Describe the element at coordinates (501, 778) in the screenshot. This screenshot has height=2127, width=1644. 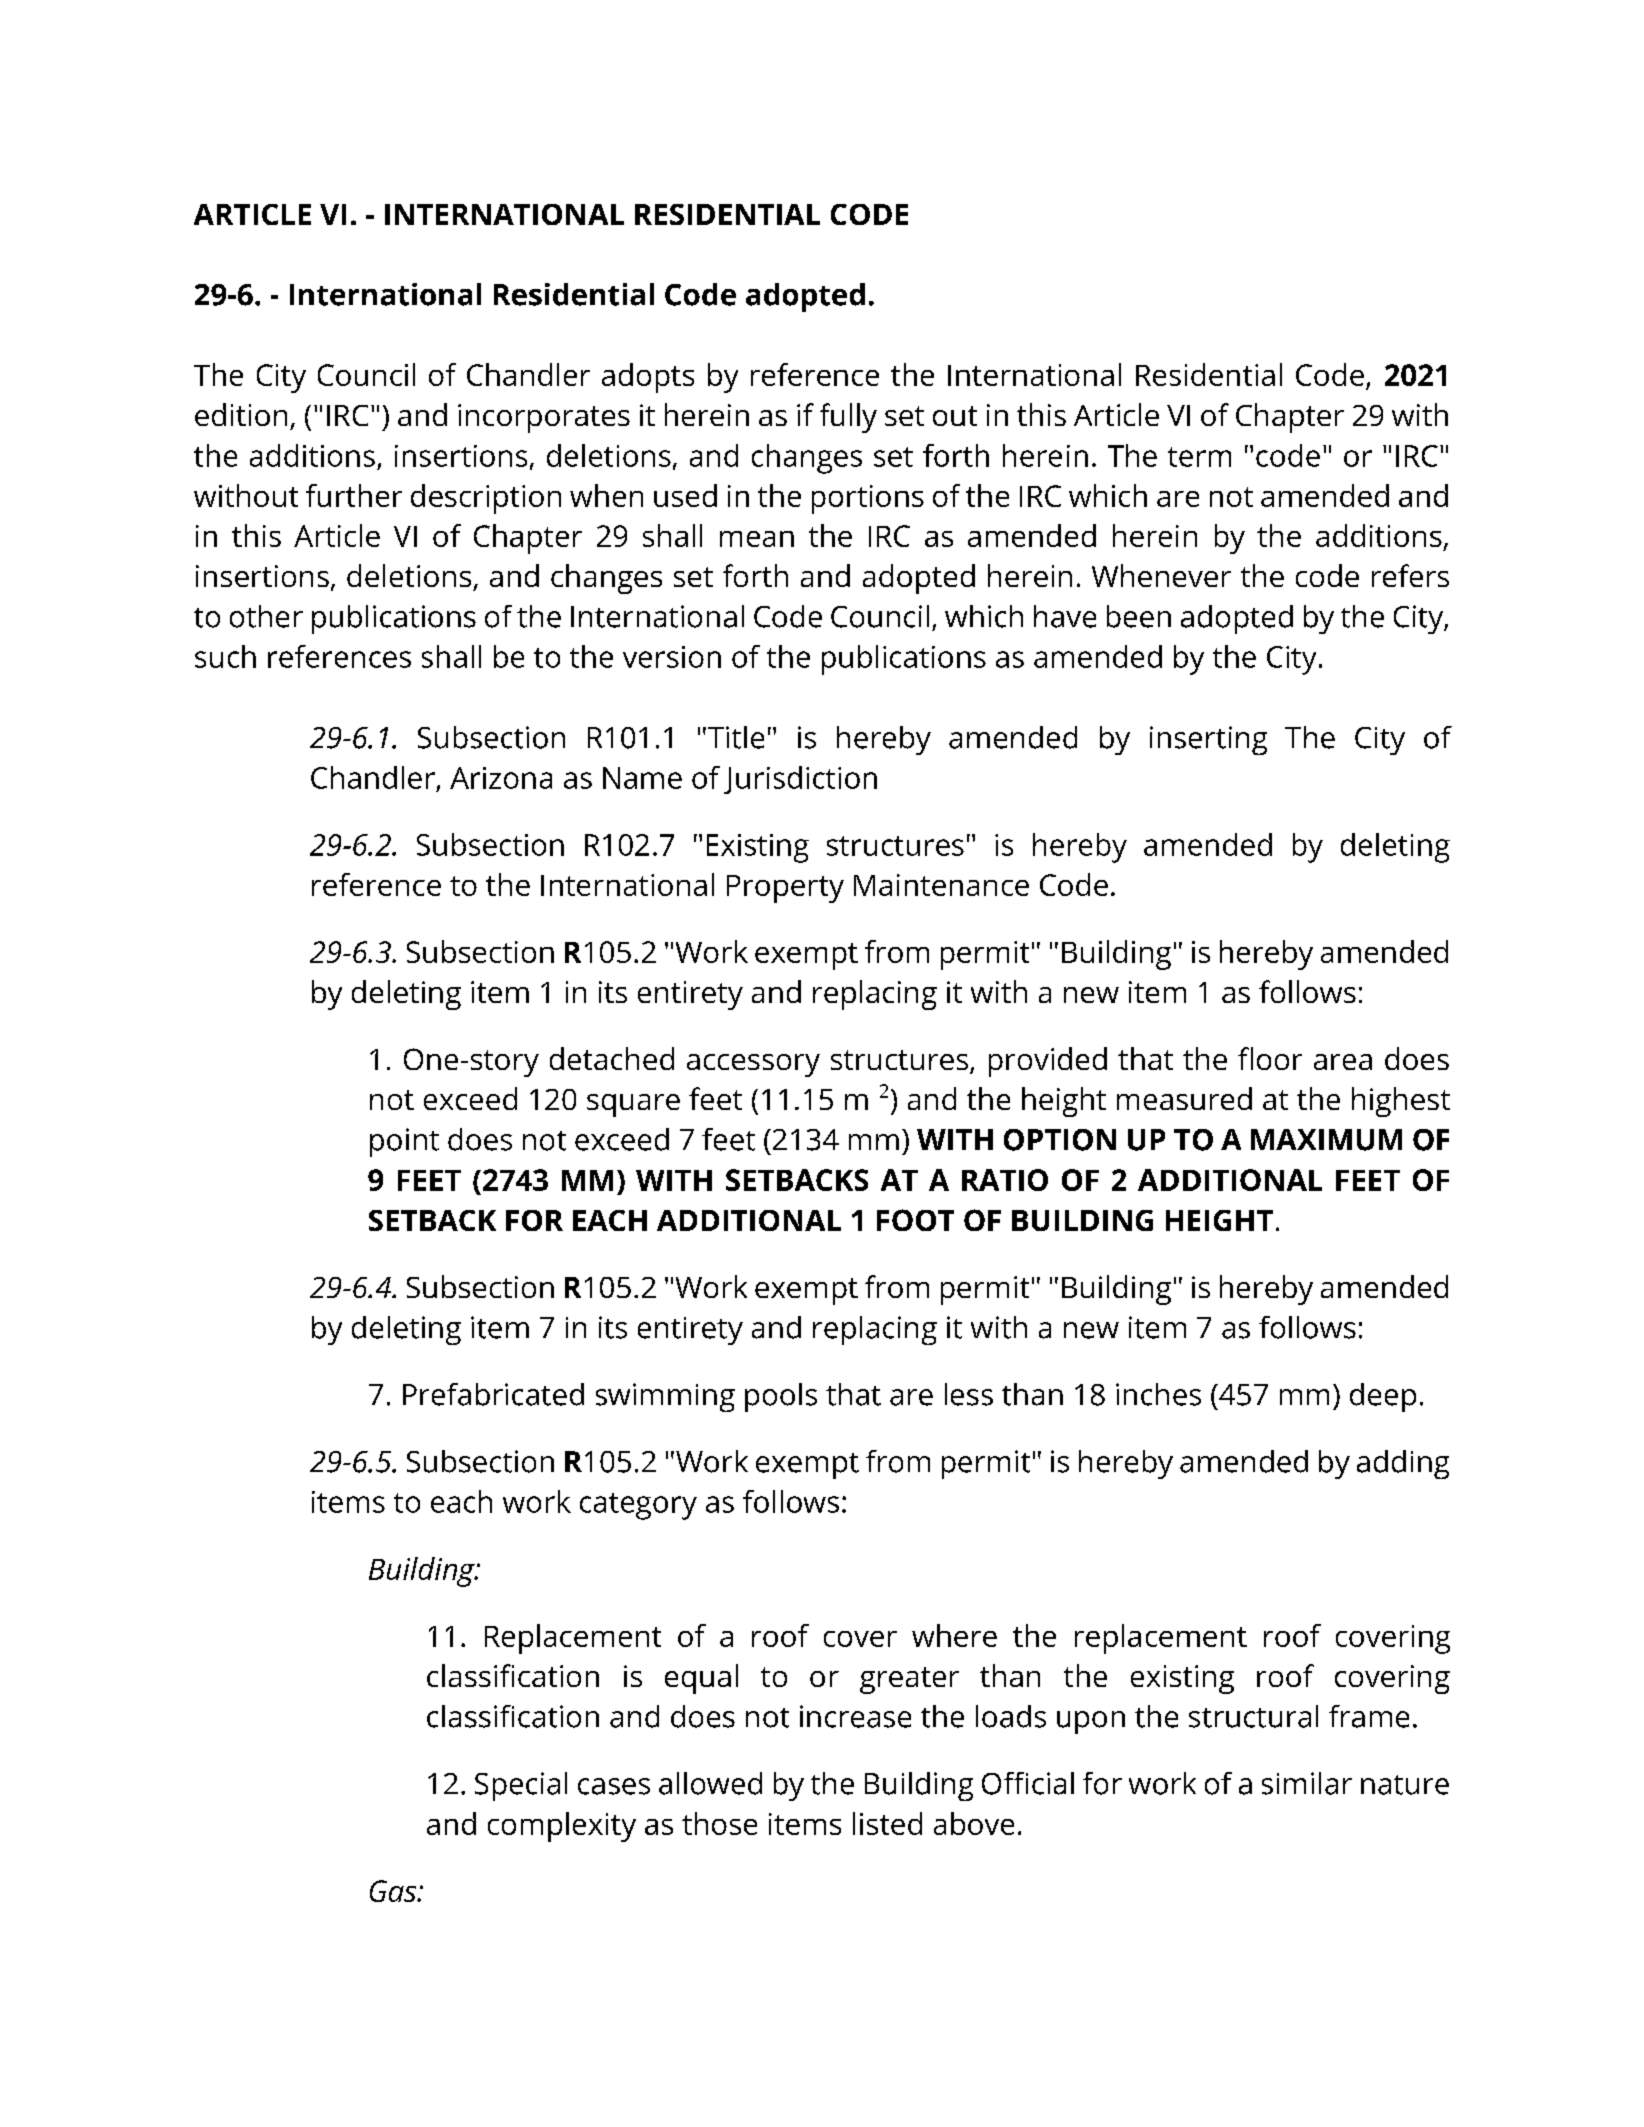
I see `Arizona` at that location.
